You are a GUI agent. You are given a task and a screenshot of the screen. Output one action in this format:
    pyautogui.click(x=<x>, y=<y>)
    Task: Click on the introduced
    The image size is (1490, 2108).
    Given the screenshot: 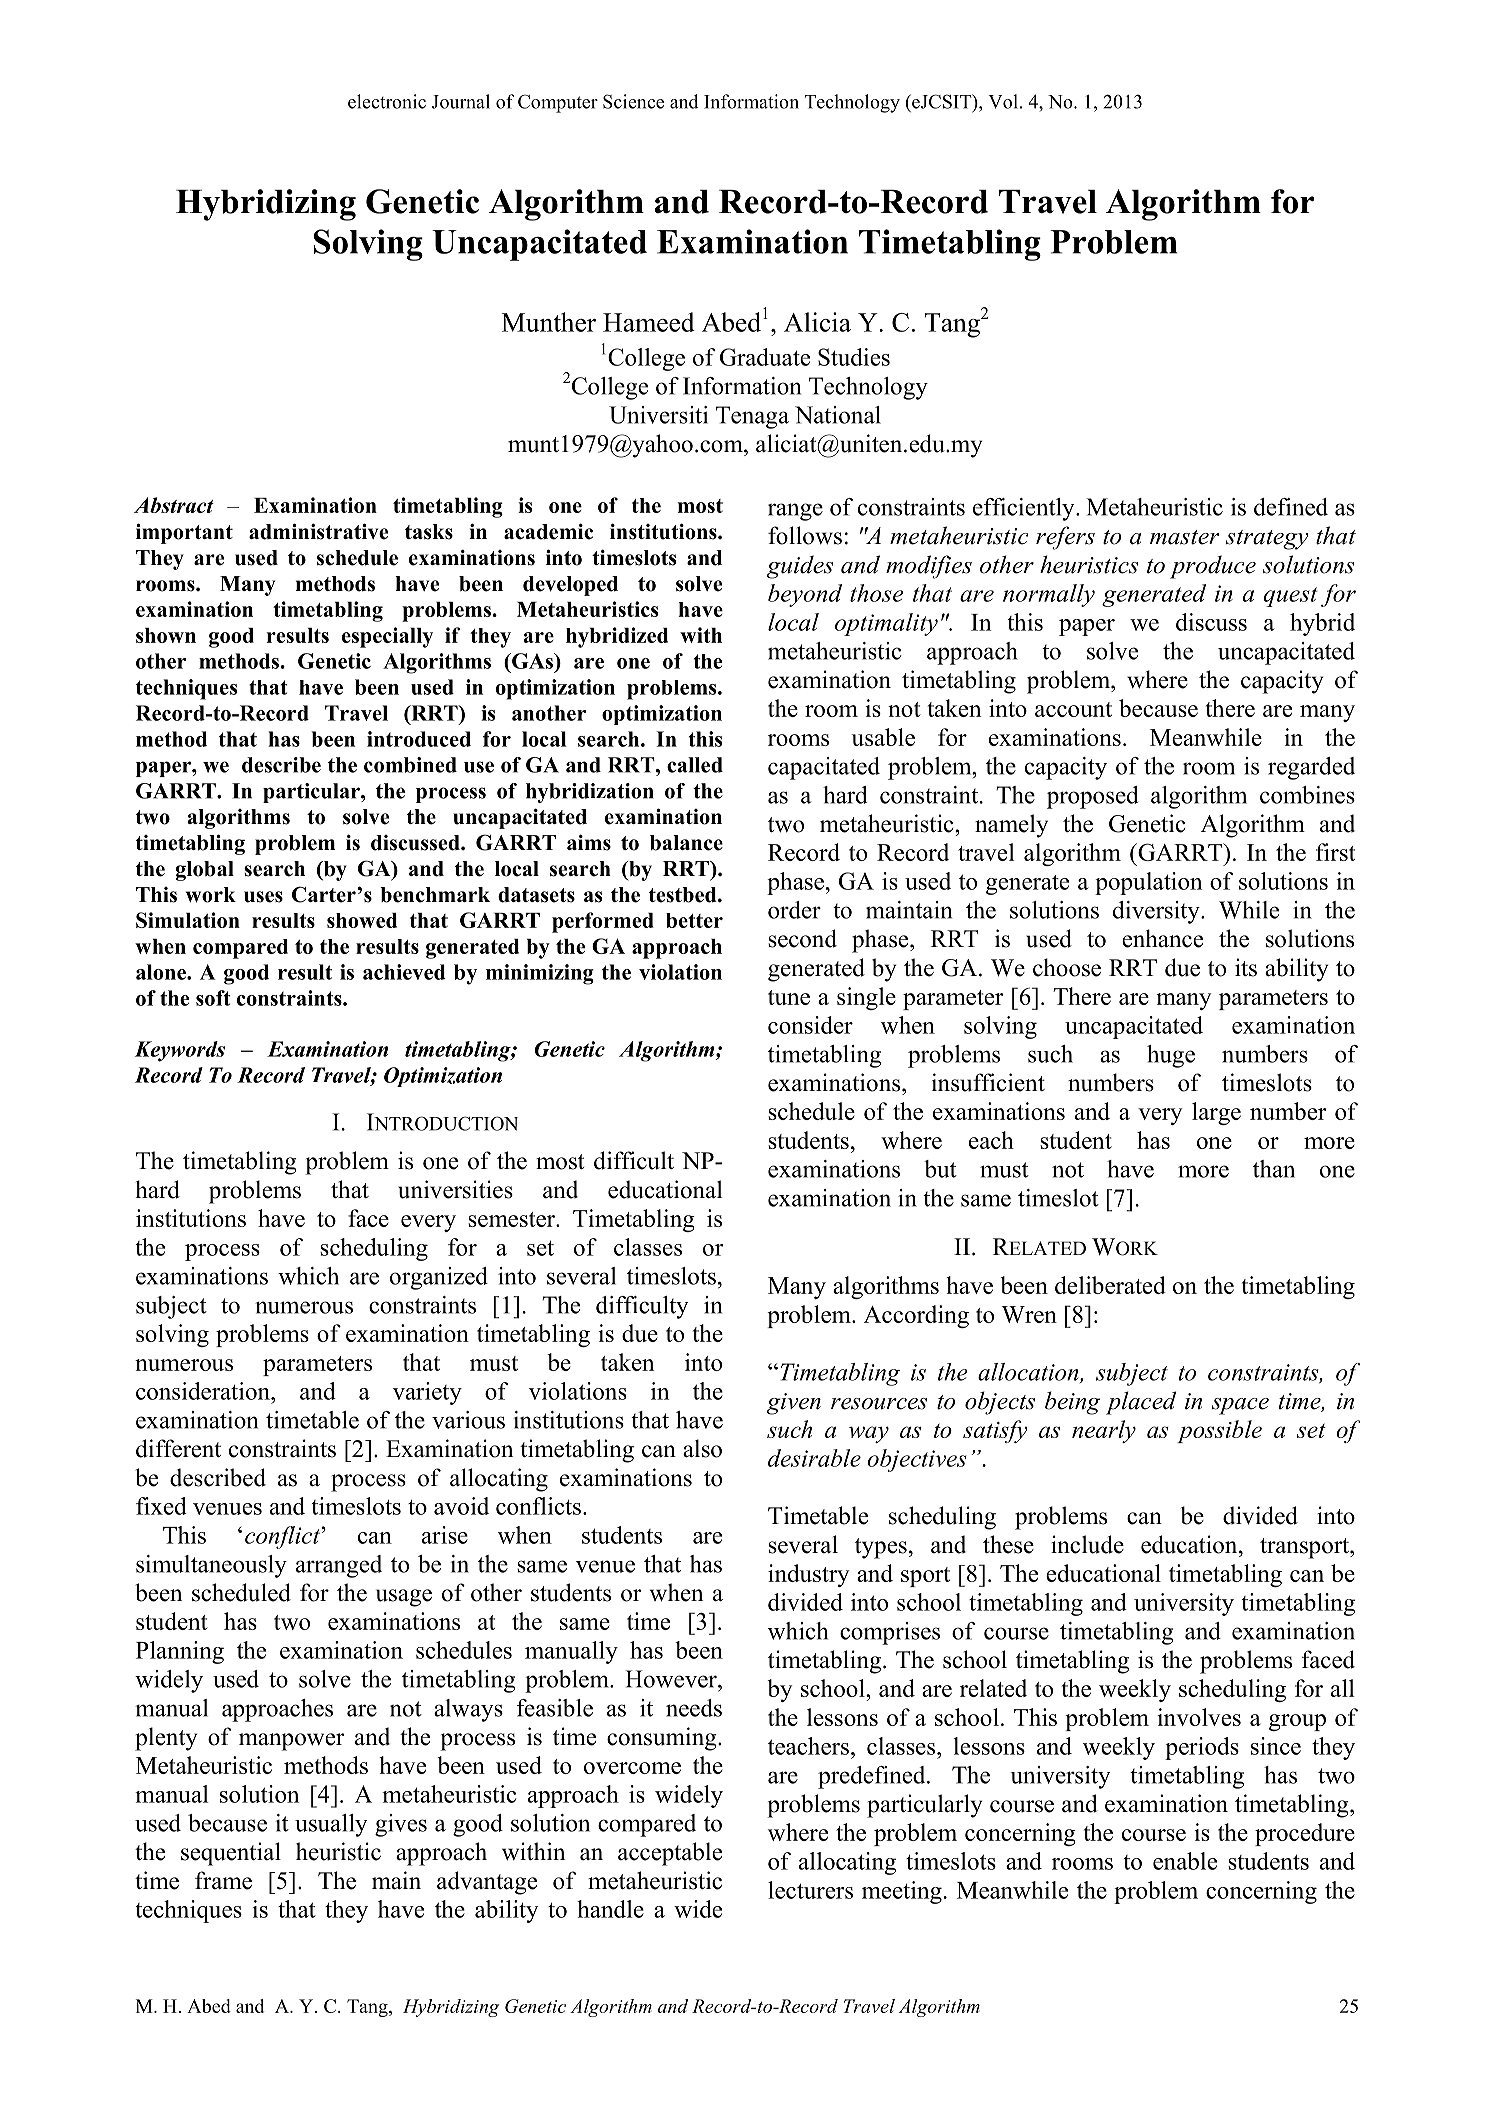 What is the action you would take?
    pyautogui.click(x=419, y=739)
